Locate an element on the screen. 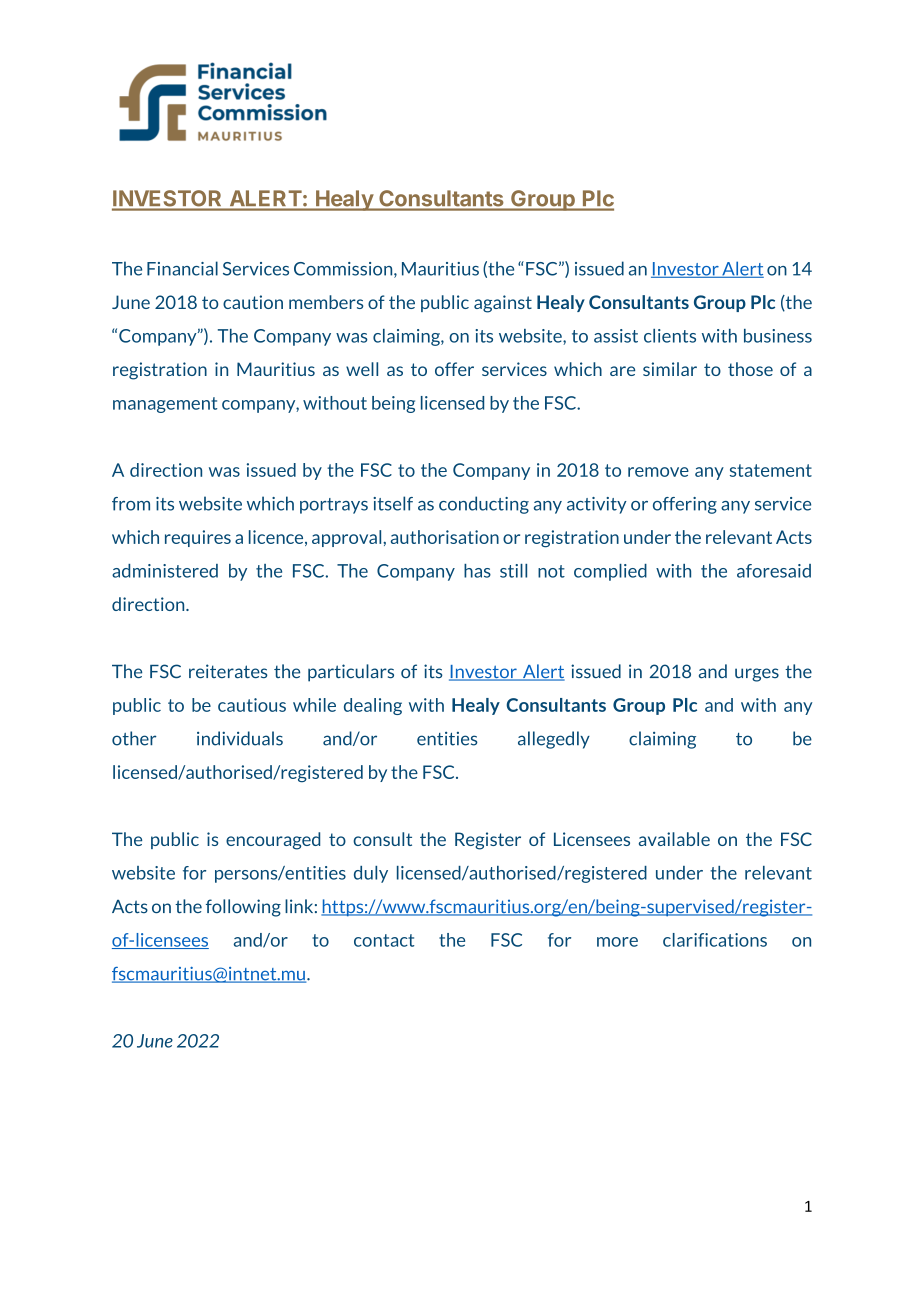 The height and width of the screenshot is (1308, 924). aforesaid is located at coordinates (774, 571).
